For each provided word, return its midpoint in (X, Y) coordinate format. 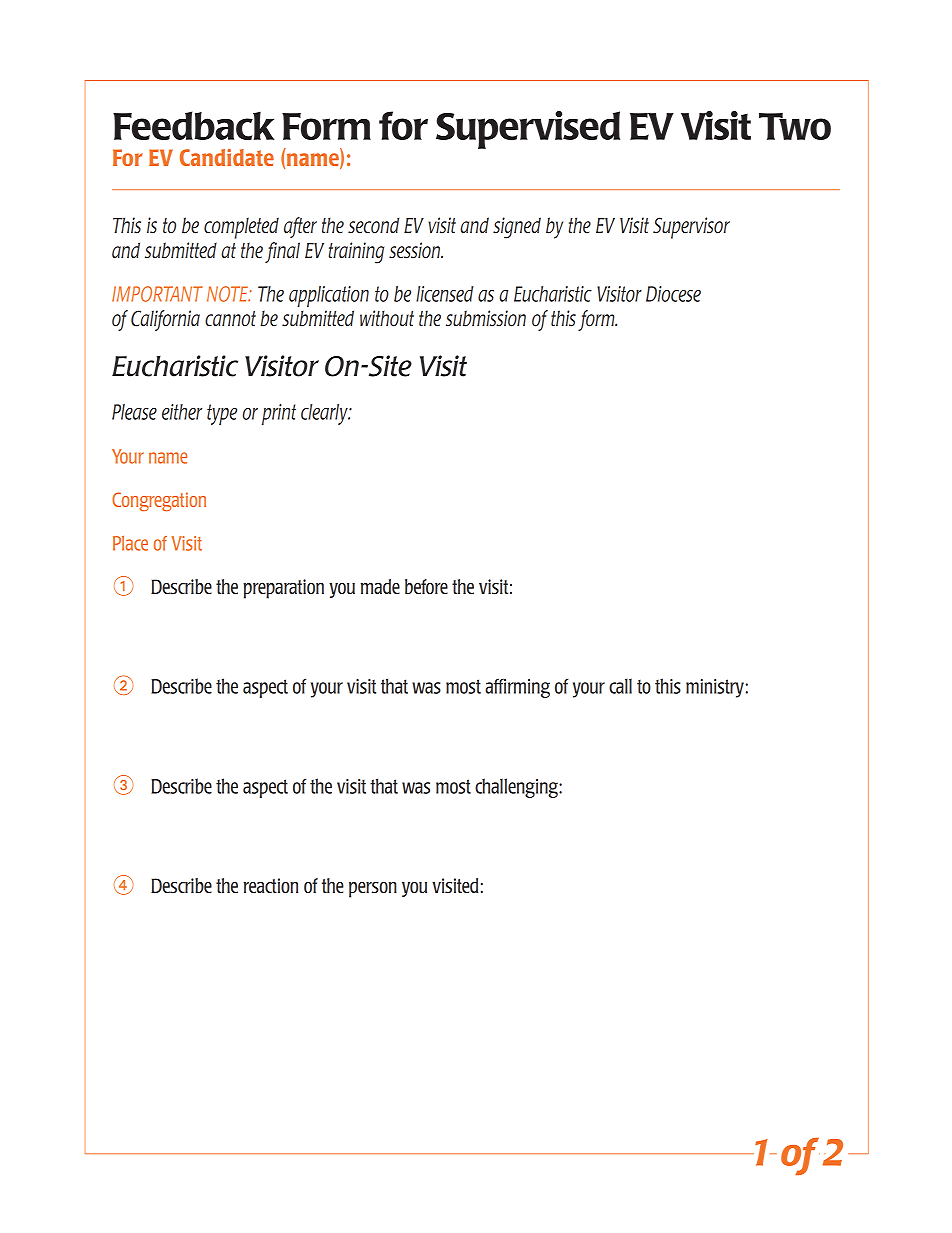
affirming (517, 688)
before (426, 586)
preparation (283, 589)
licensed (445, 294)
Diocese (673, 294)
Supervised (528, 130)
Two (795, 126)
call (620, 686)
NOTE (228, 294)
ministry (715, 688)
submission (486, 318)
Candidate (227, 157)
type (222, 414)
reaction (271, 885)
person (373, 890)
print (279, 414)
